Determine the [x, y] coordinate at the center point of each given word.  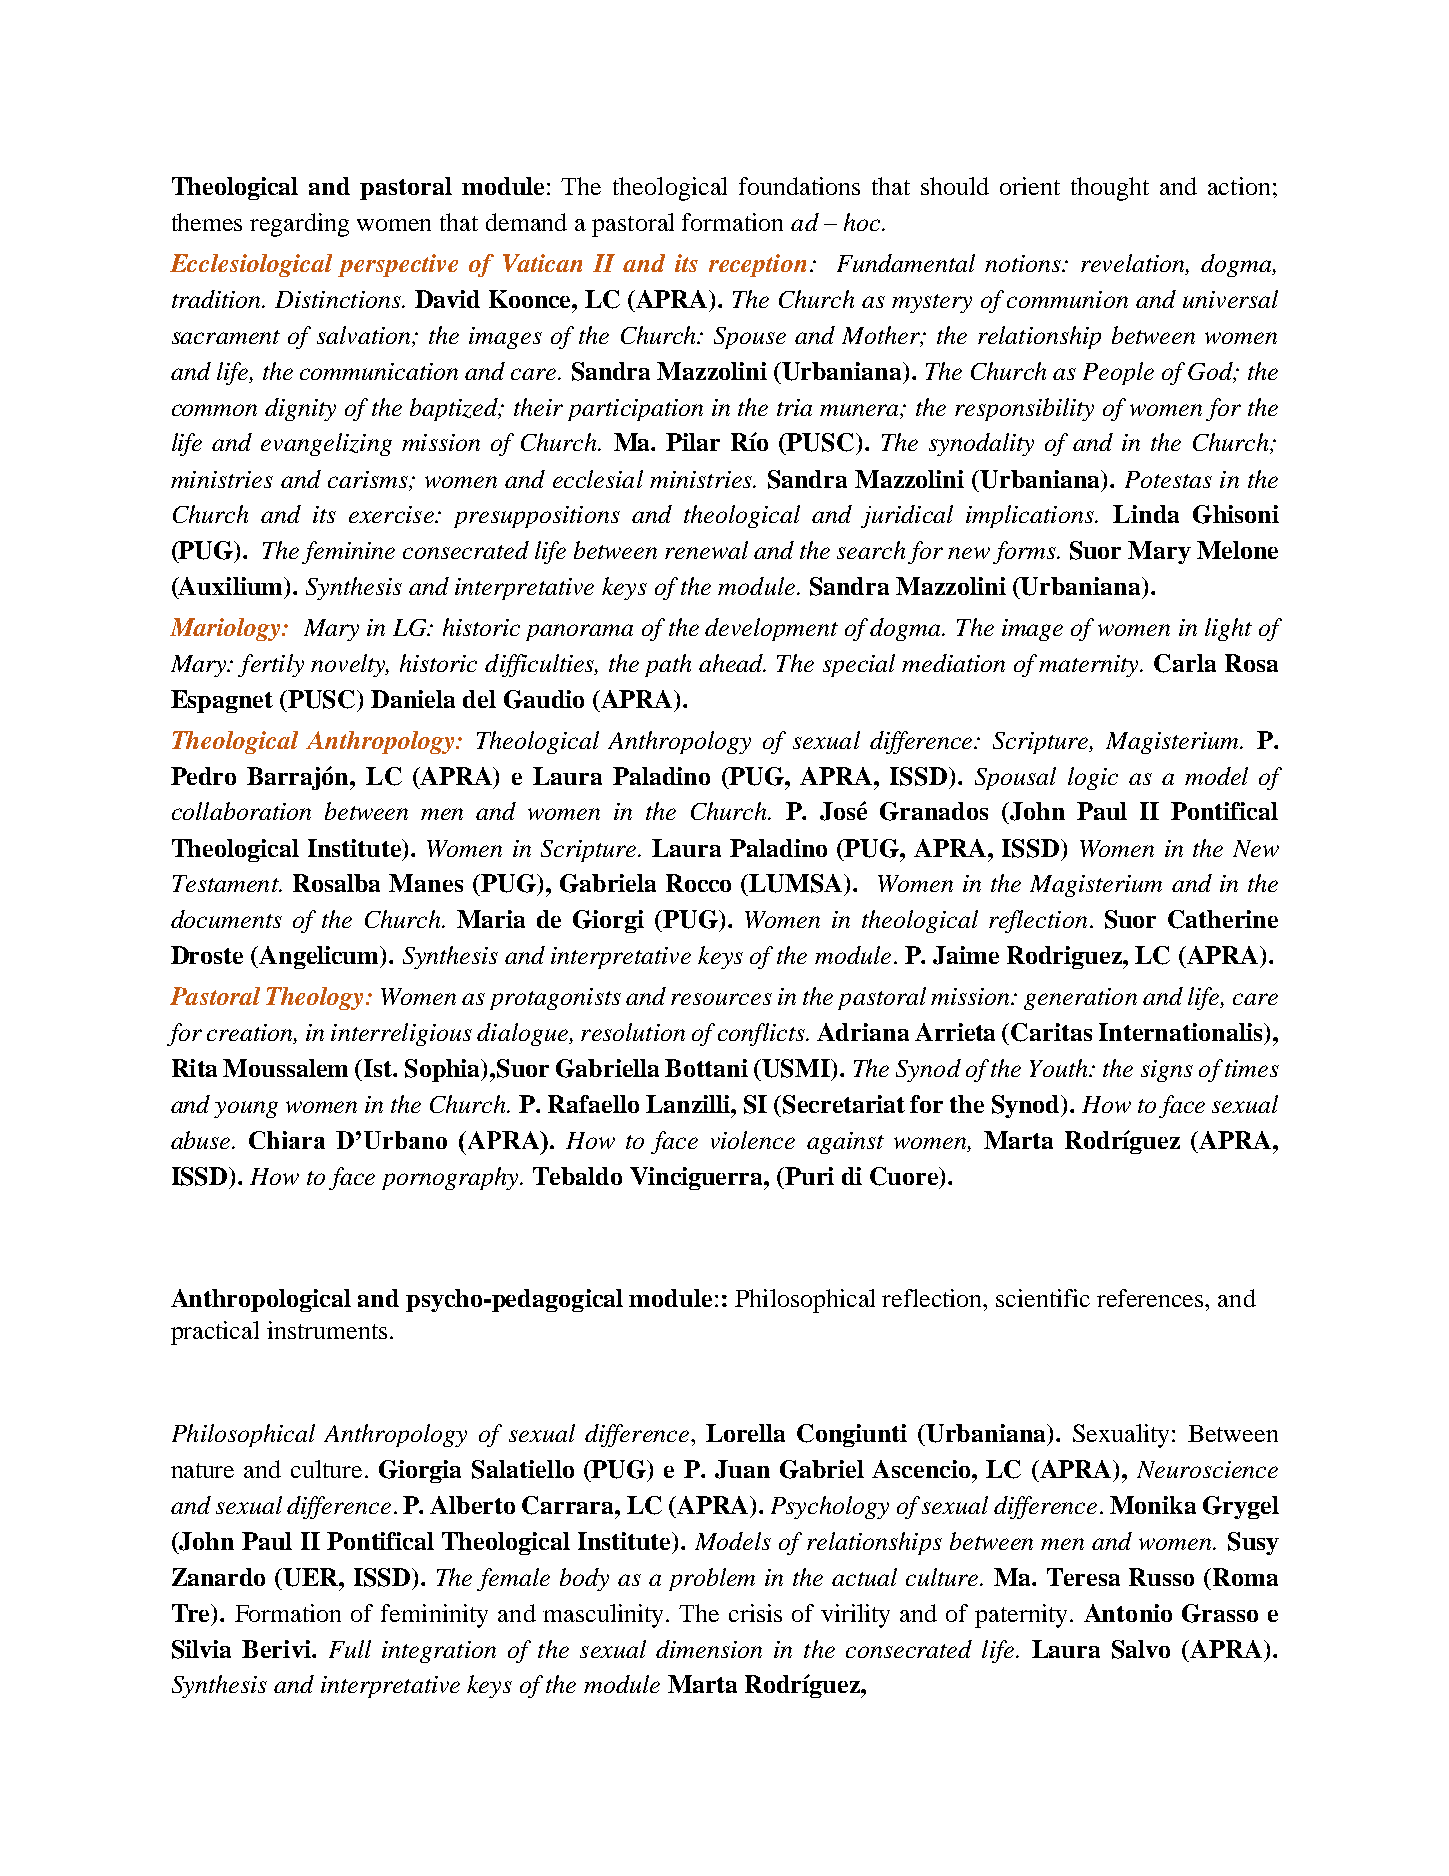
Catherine [1223, 919]
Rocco [698, 883]
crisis [755, 1613]
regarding [299, 225]
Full [350, 1649]
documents [226, 919]
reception [757, 265]
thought [1110, 189]
